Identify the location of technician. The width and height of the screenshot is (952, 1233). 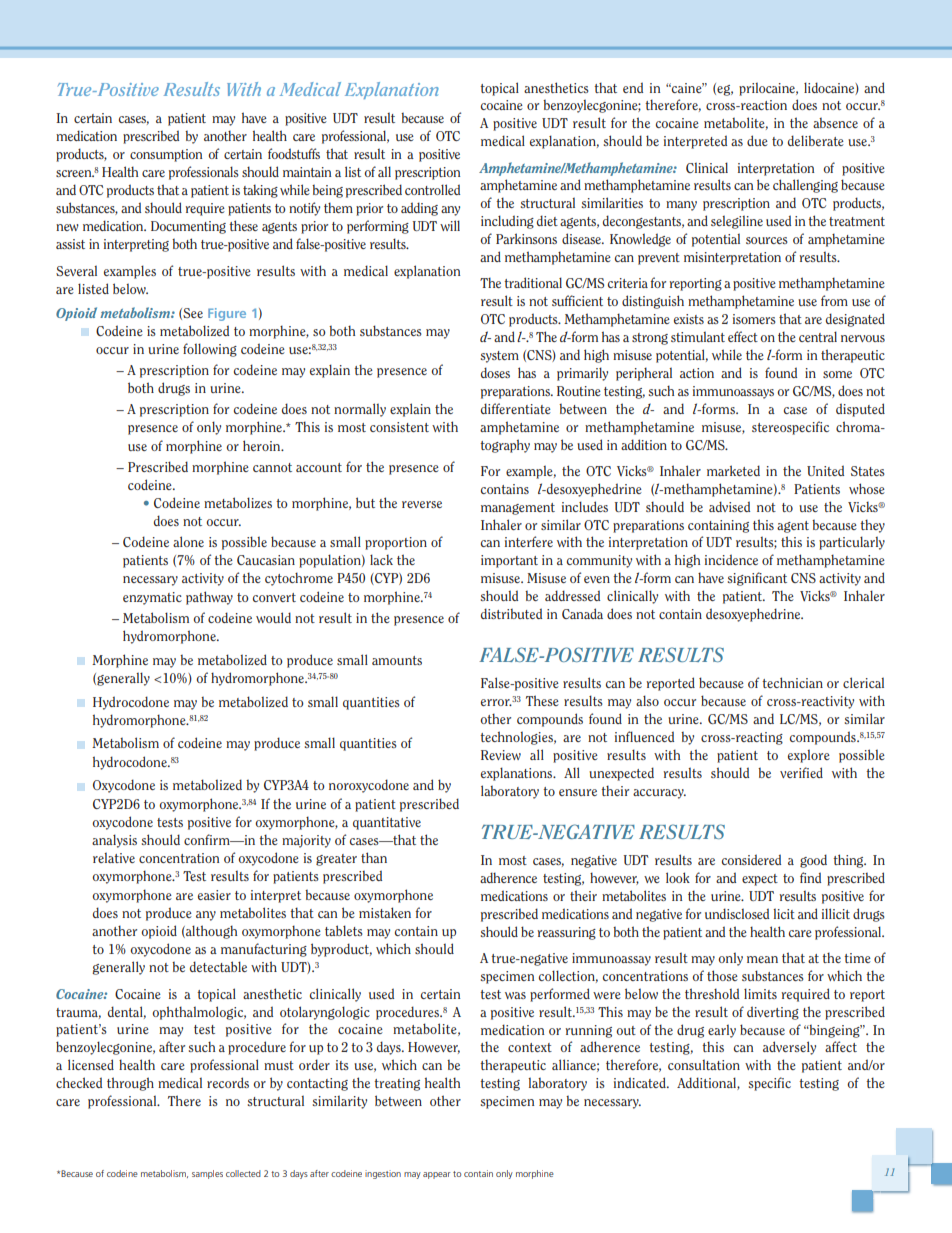
(792, 682).
